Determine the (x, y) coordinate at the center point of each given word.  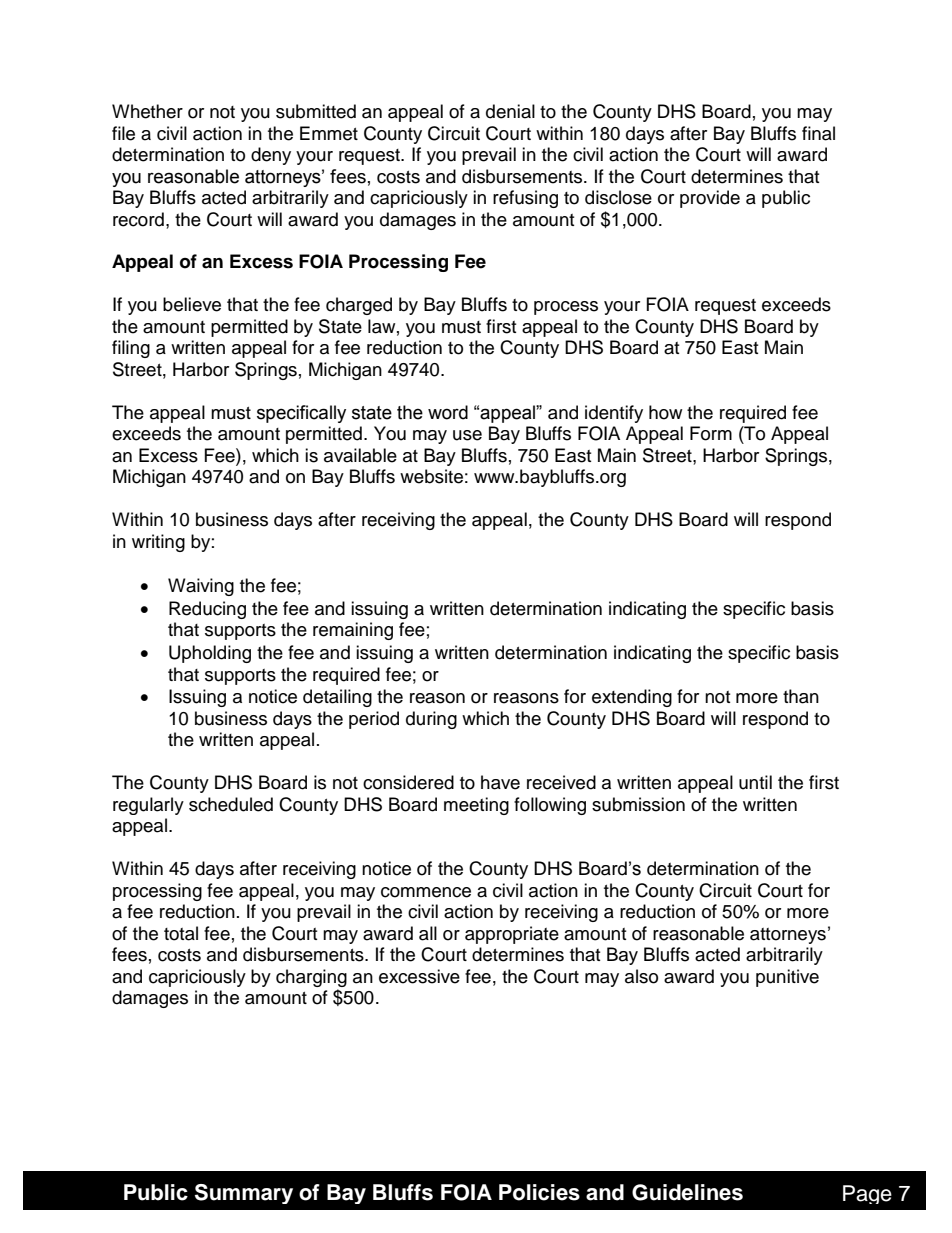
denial (510, 111)
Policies (539, 1192)
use (467, 435)
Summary (244, 1194)
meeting (476, 806)
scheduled (231, 804)
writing (158, 543)
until (755, 782)
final (818, 133)
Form (711, 433)
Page (867, 1194)
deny (271, 156)
